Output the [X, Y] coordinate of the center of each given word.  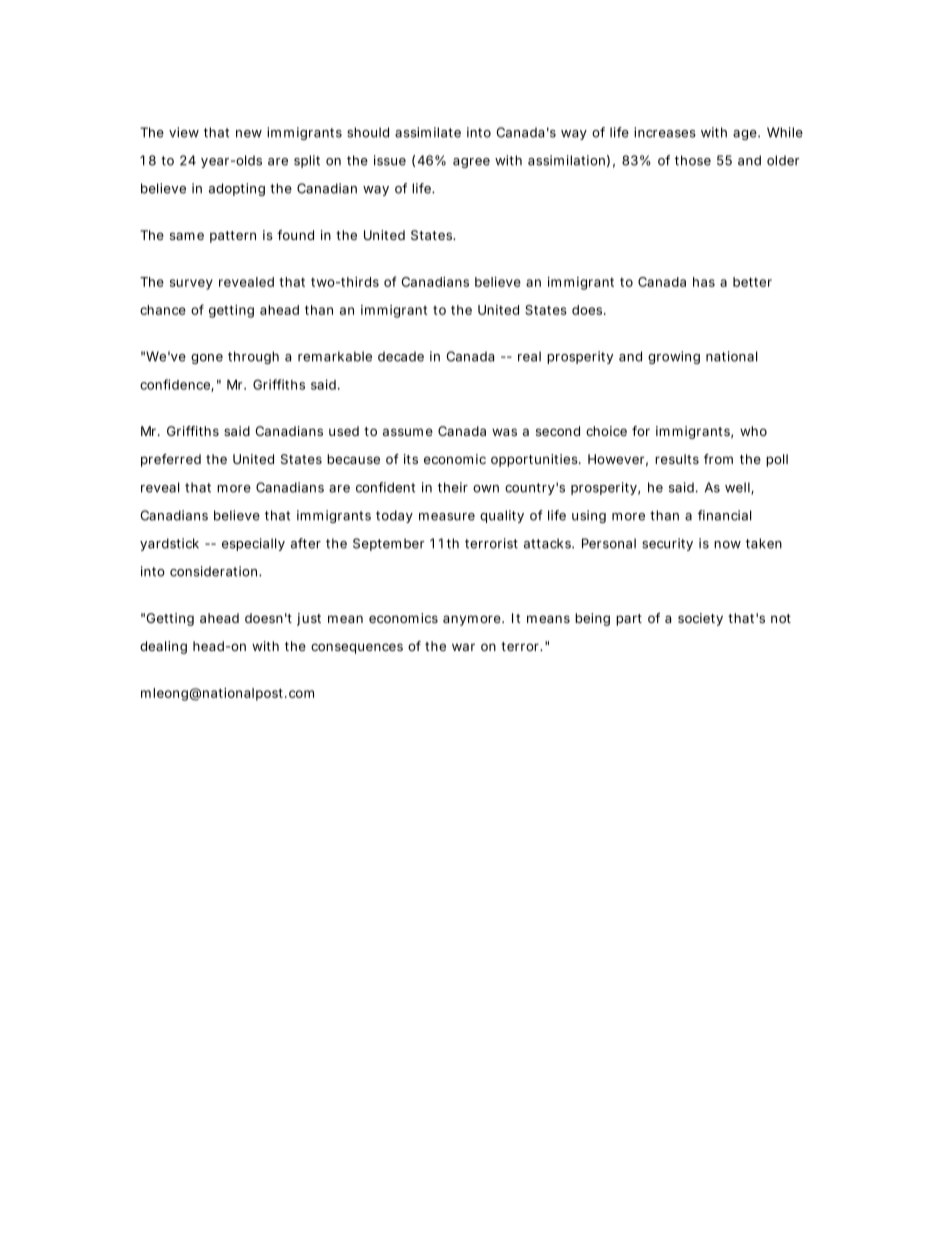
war [463, 647]
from [718, 459]
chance [163, 310]
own [486, 489]
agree [471, 163]
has [704, 282]
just [309, 619]
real [529, 356]
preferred [171, 460]
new [249, 134]
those [693, 160]
